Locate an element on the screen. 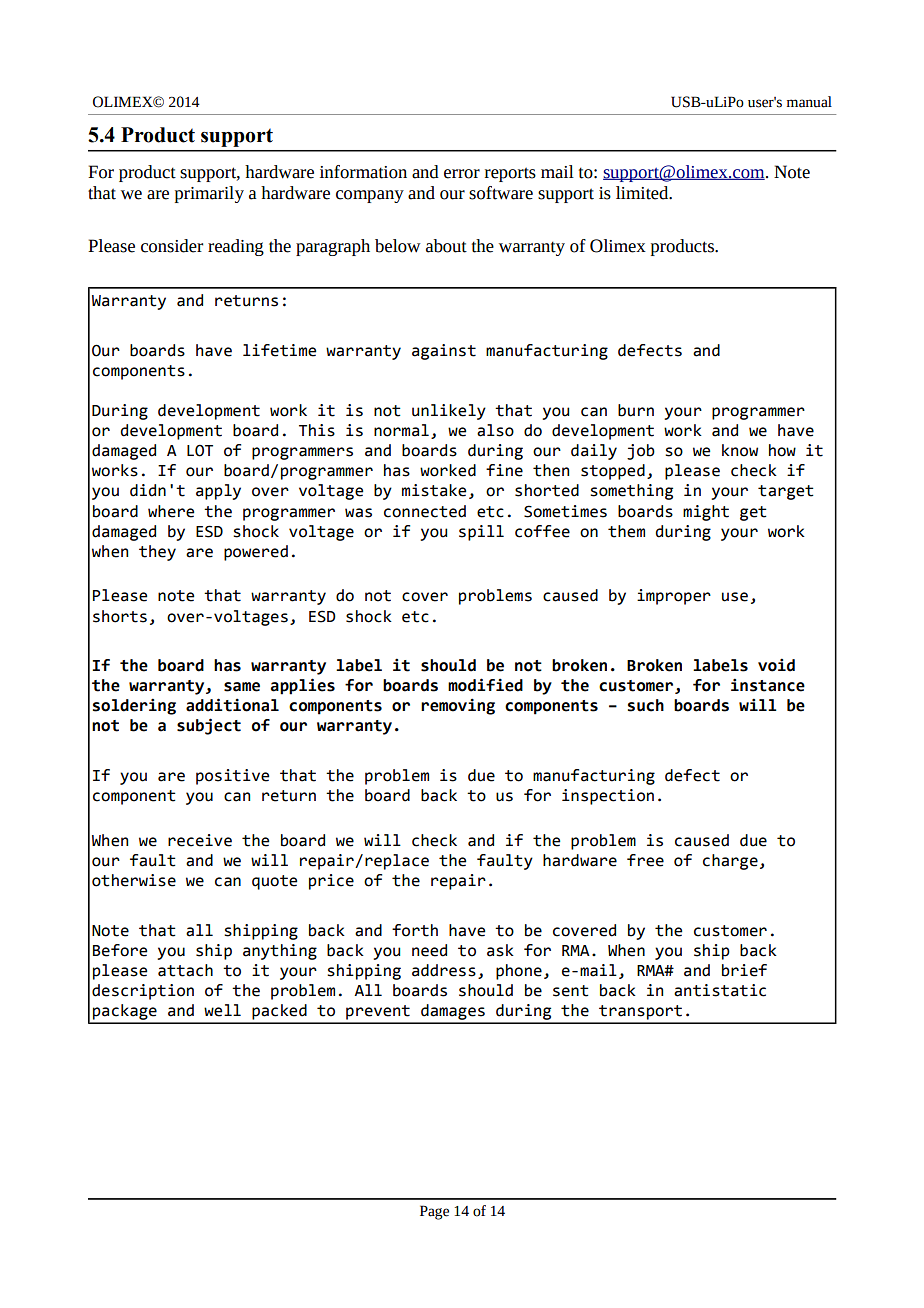 Image resolution: width=924 pixels, height=1308 pixels. address is located at coordinates (444, 970).
